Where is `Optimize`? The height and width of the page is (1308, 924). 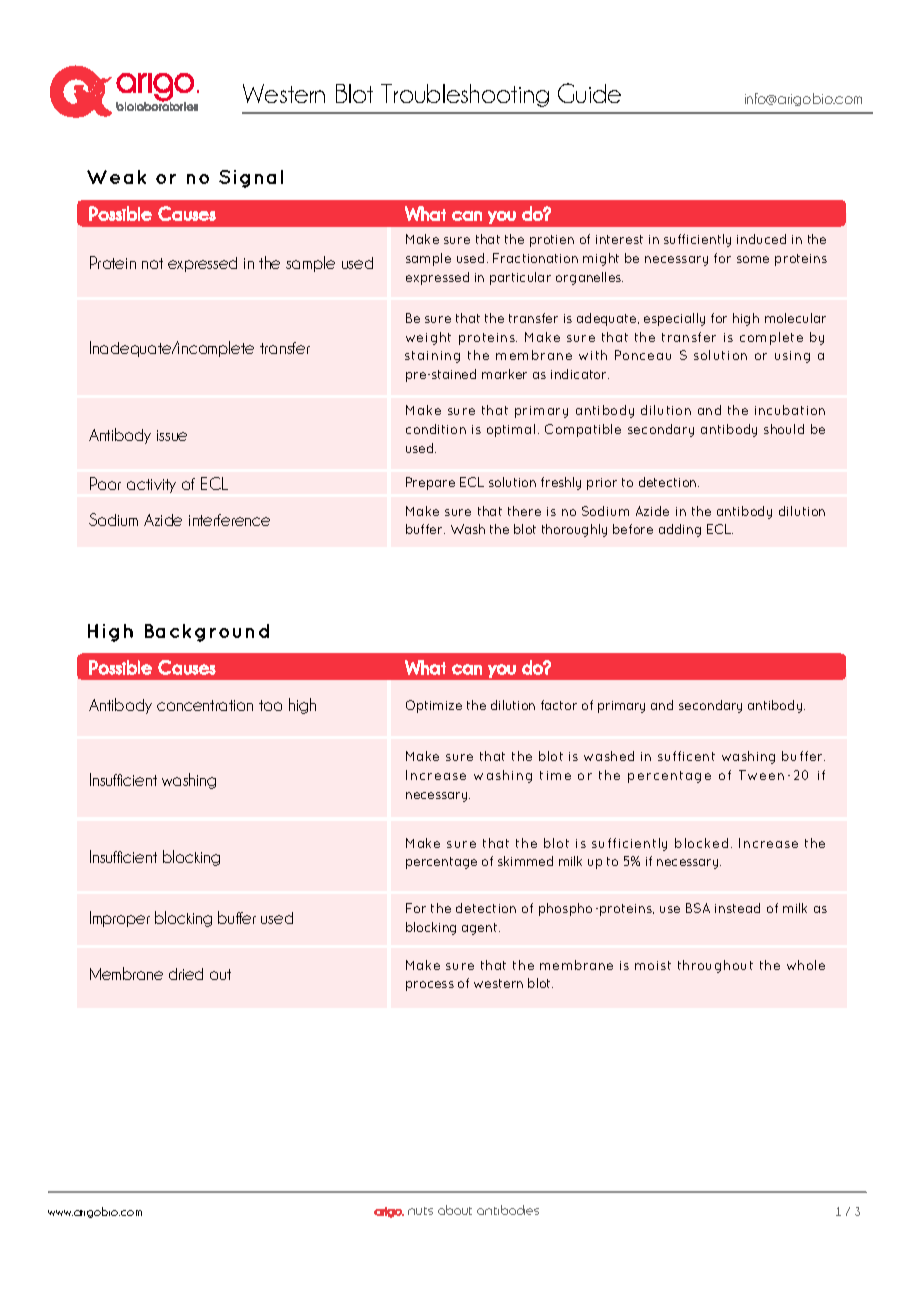
Optimize is located at coordinates (434, 706).
